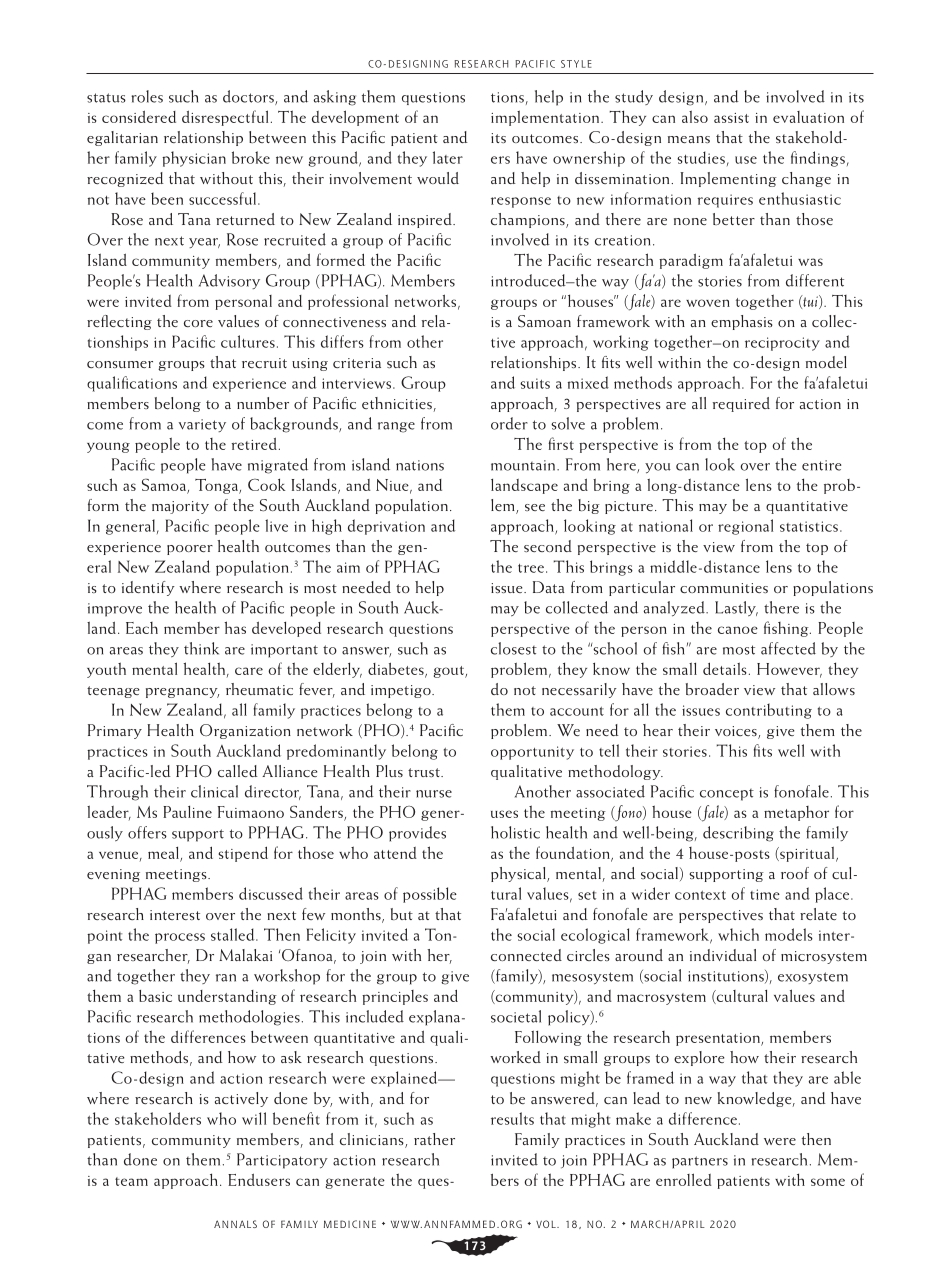 The image size is (950, 1288). I want to click on possible, so click(430, 895).
